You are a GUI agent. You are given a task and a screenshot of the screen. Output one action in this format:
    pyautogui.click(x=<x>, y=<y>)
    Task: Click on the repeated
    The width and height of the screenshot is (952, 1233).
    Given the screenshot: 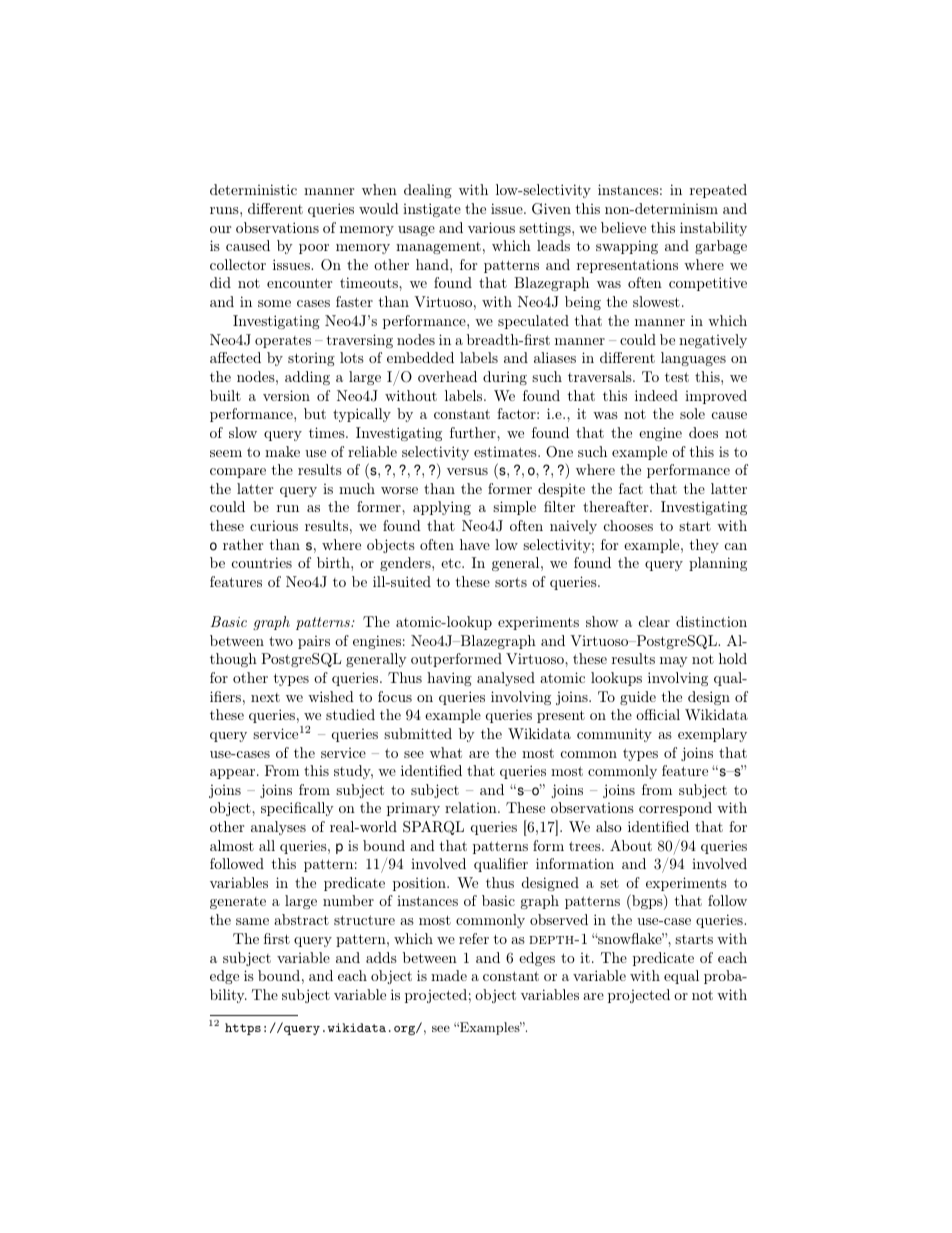 What is the action you would take?
    pyautogui.click(x=718, y=191)
